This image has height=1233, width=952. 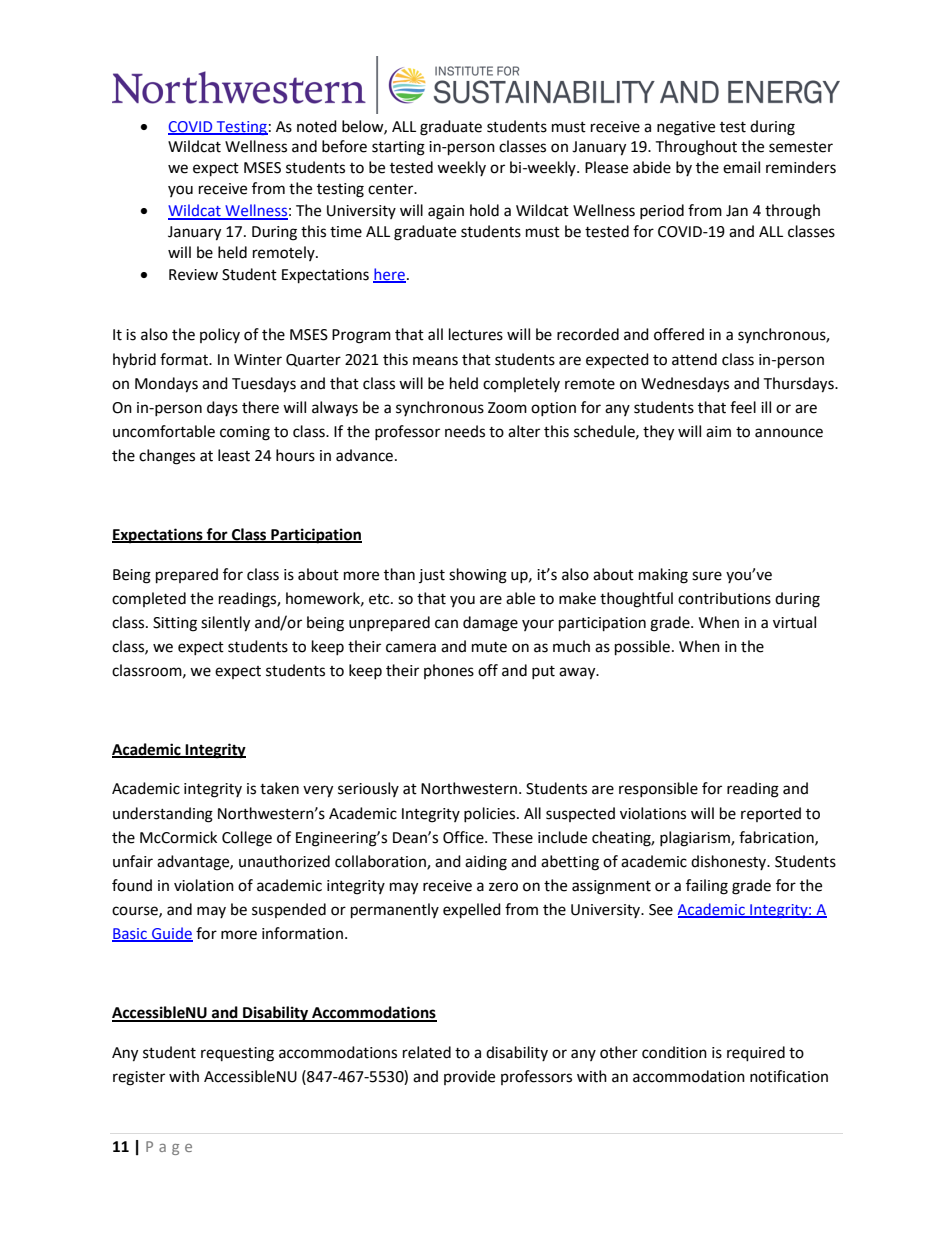 I want to click on lectures, so click(x=476, y=334).
